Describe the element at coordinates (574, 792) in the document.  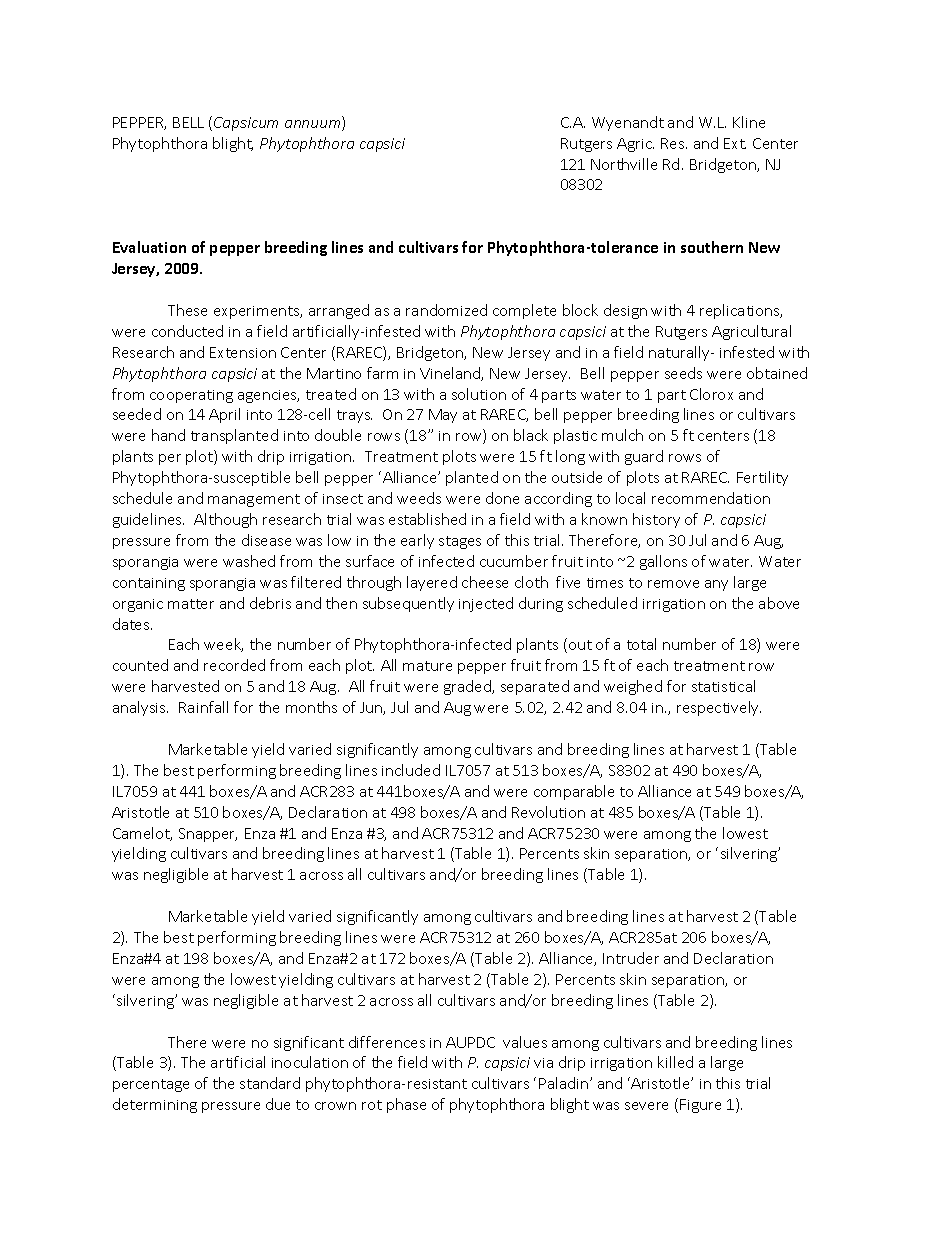
I see `comparable` at that location.
